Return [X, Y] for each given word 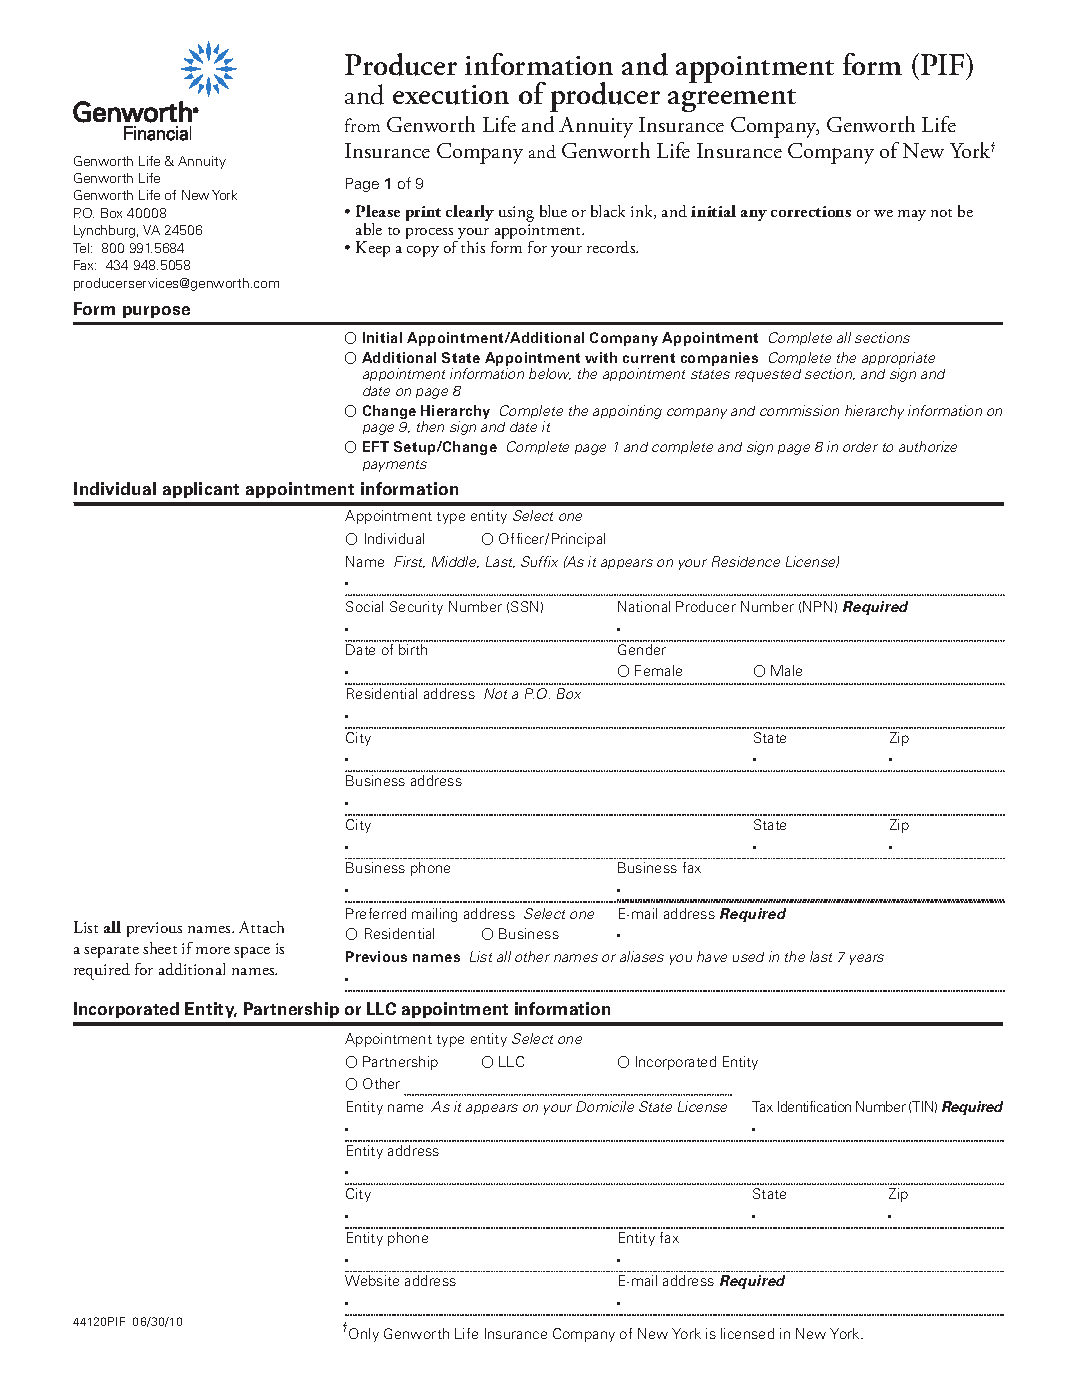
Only [364, 1335]
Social [364, 606]
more [213, 950]
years [867, 959]
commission [799, 410]
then [430, 426]
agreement [732, 100]
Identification [814, 1106]
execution [451, 95]
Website [372, 1280]
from [362, 125]
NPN [817, 606]
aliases [642, 956]
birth [413, 649]
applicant [201, 490]
